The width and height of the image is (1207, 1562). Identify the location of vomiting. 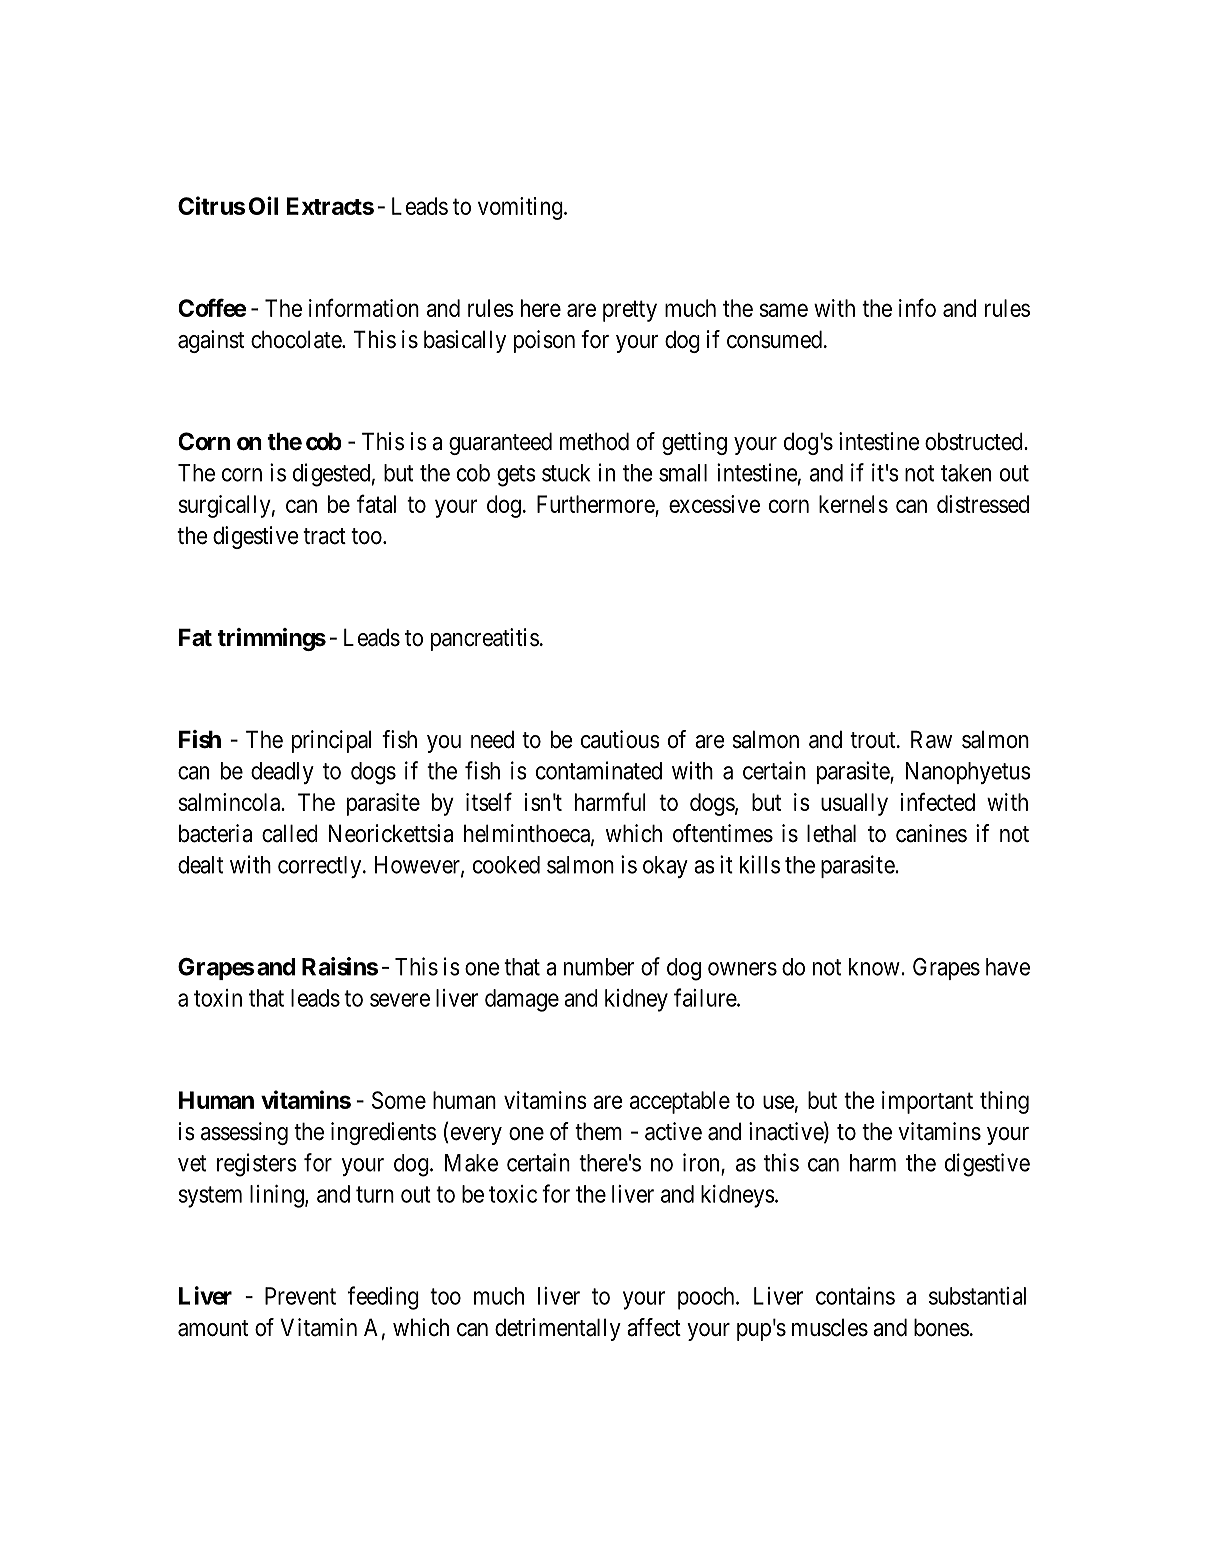
(521, 208).
